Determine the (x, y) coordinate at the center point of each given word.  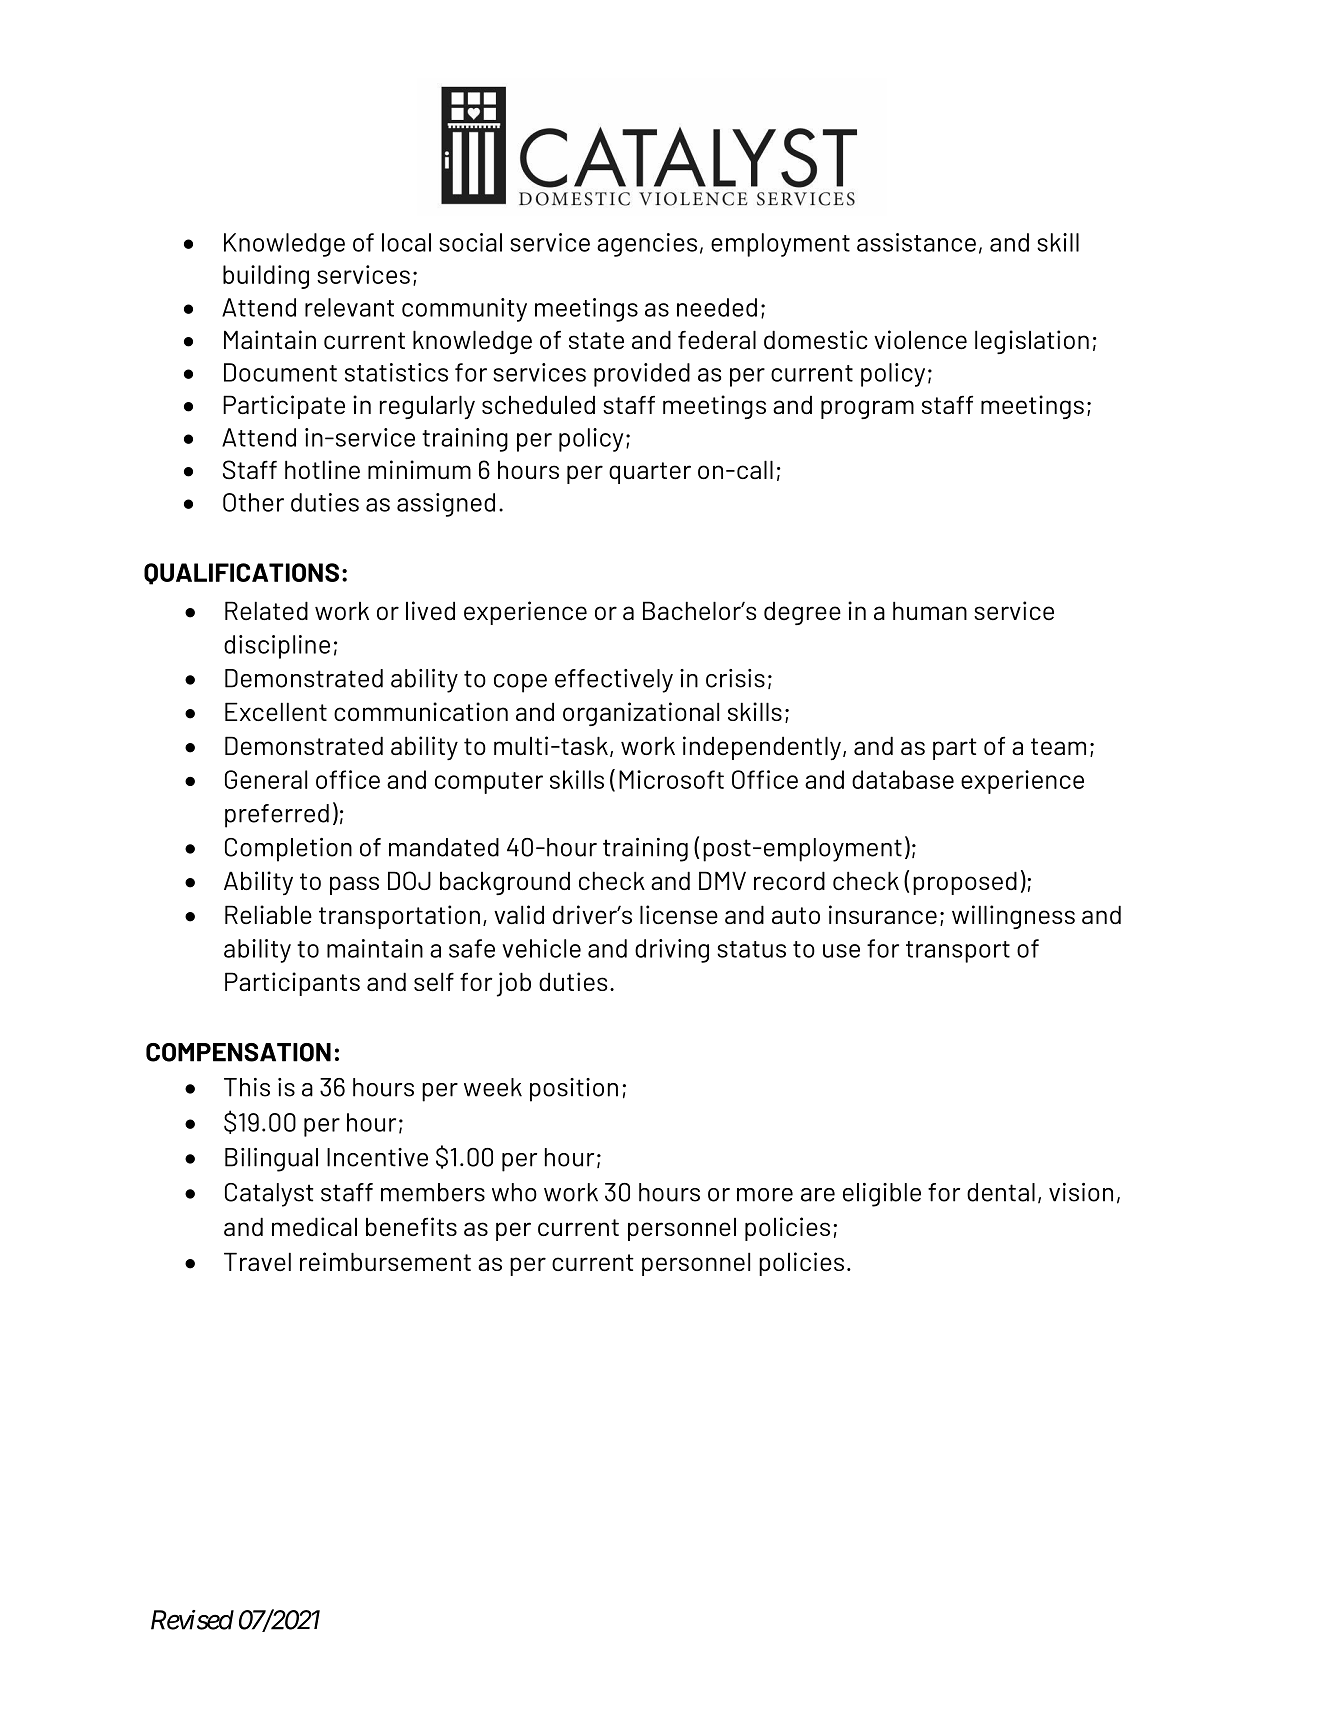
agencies (647, 245)
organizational (641, 714)
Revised (192, 1620)
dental (1001, 1192)
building (266, 277)
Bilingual (271, 1160)
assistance (916, 242)
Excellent (276, 711)
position (574, 1090)
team (1058, 747)
